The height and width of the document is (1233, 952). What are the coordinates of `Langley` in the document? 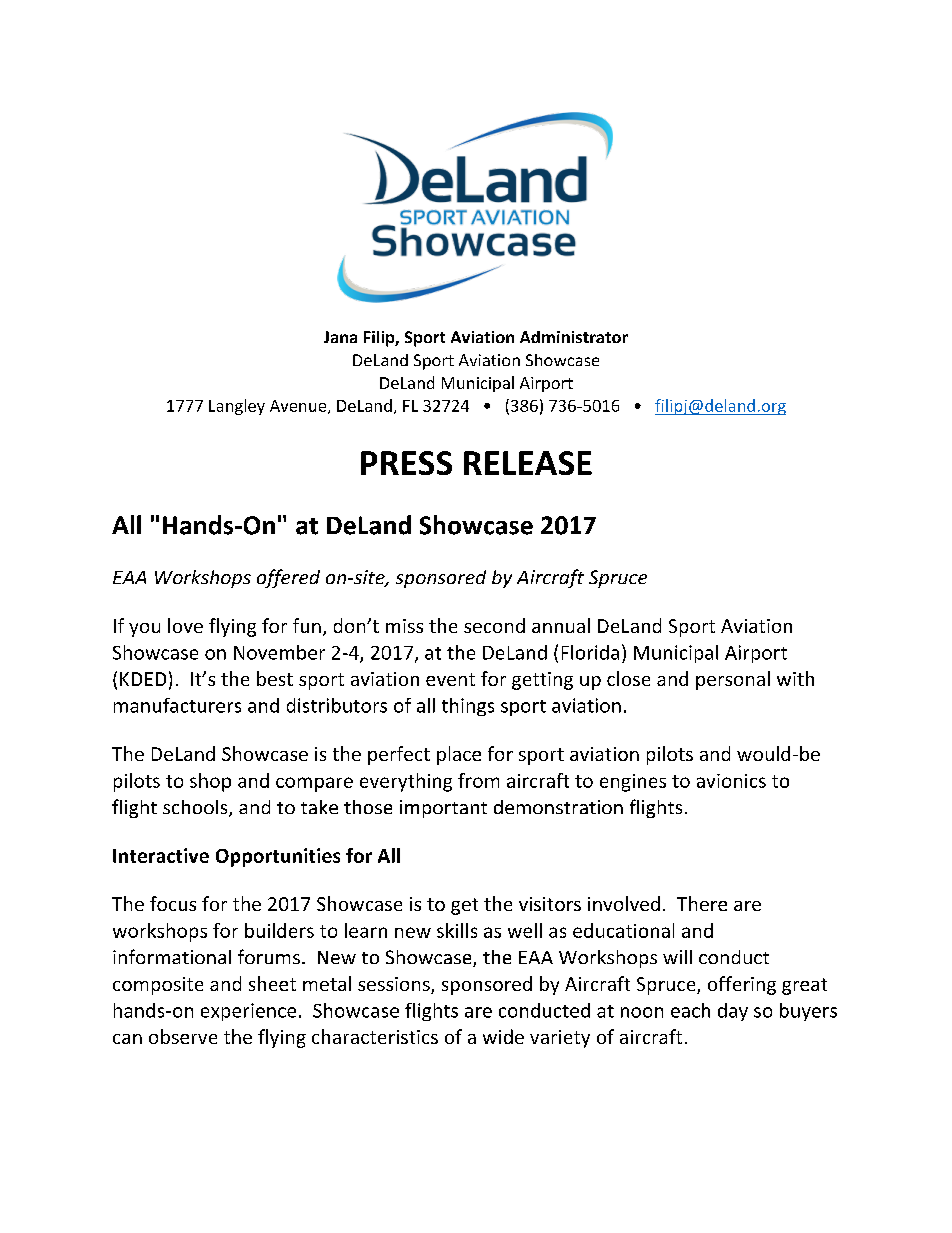 It's located at (237, 407).
